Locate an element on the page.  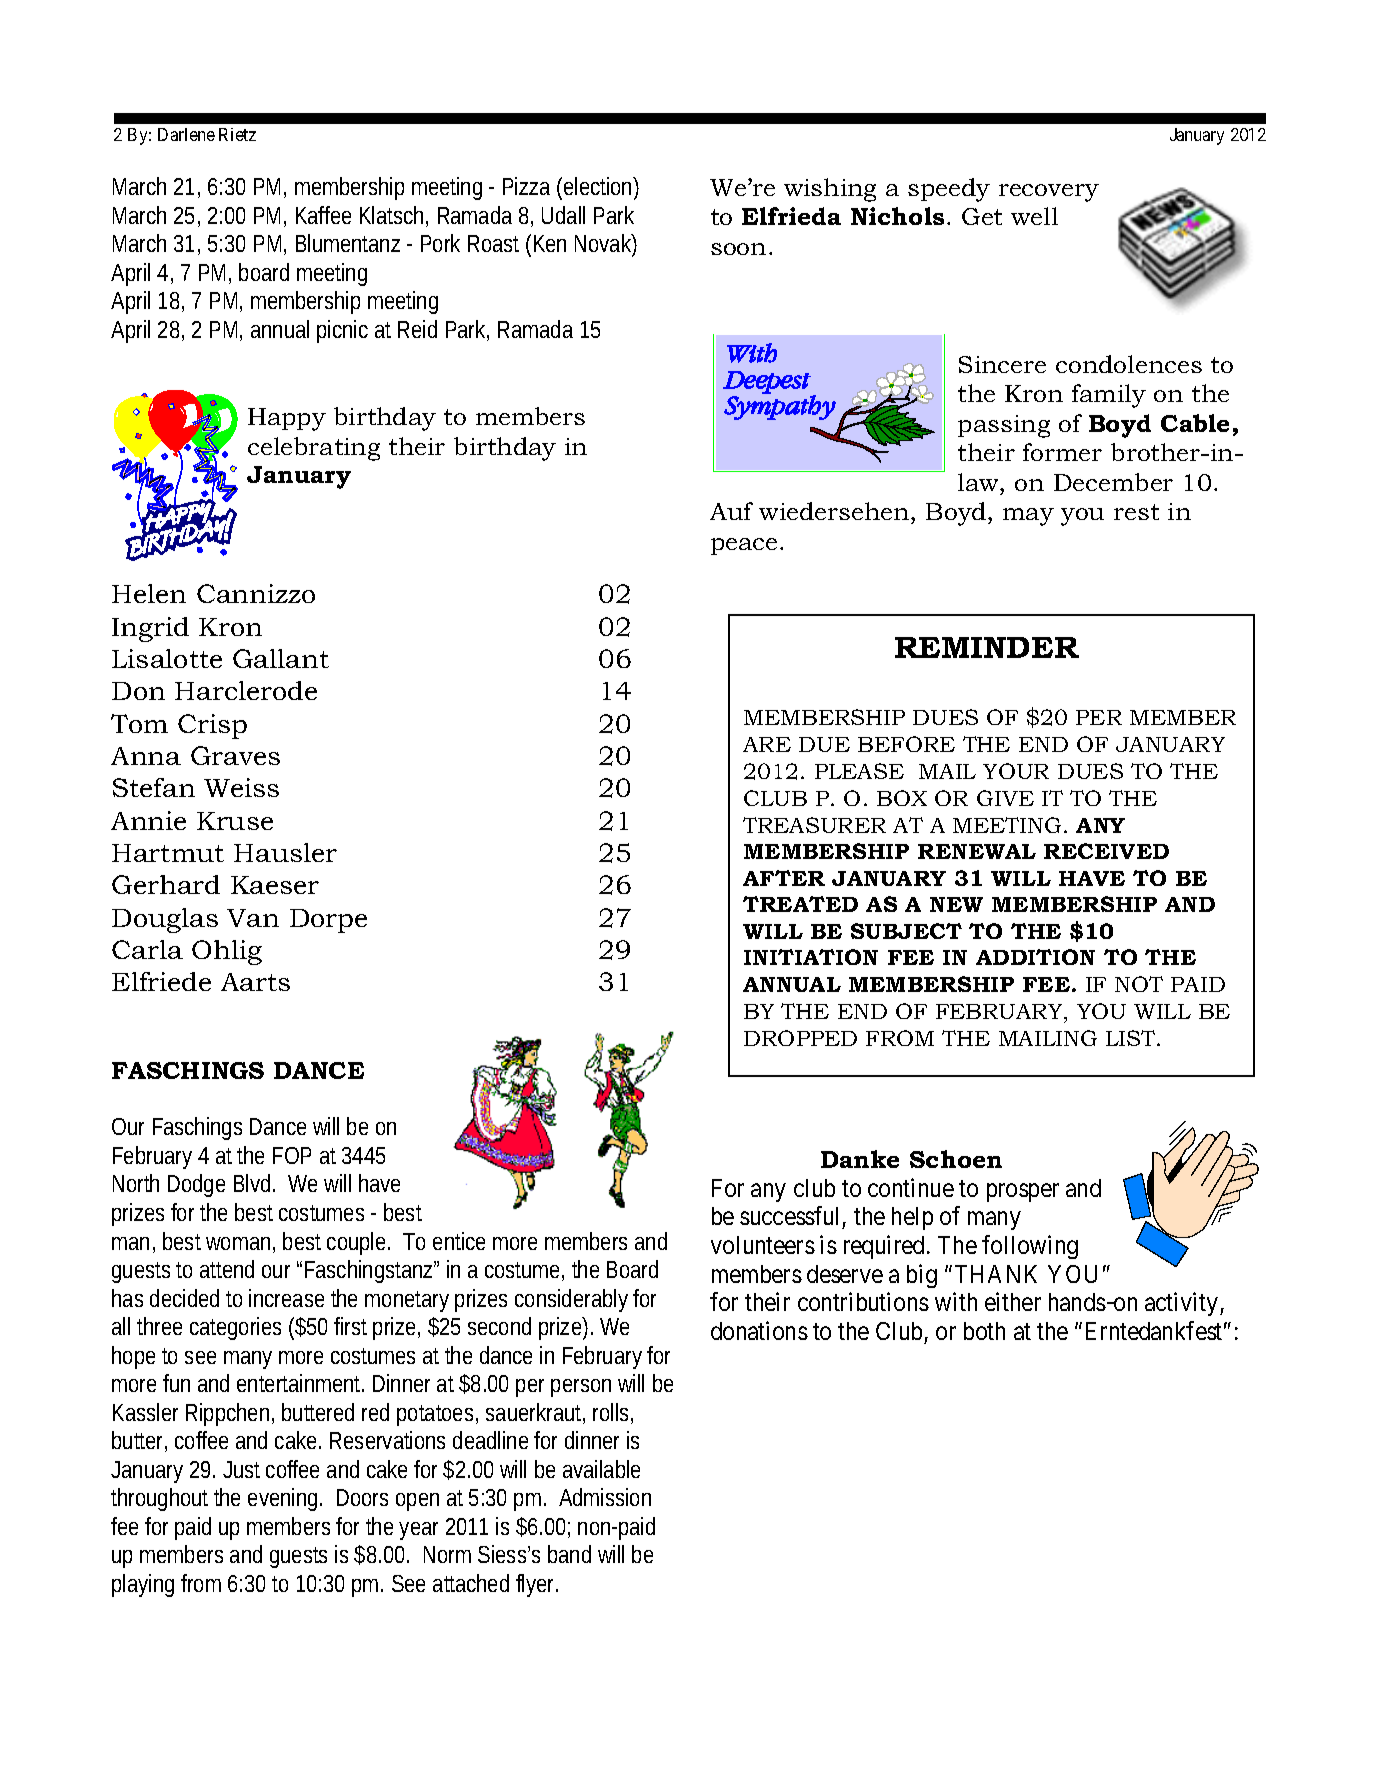
RECEIVED is located at coordinates (1106, 851).
